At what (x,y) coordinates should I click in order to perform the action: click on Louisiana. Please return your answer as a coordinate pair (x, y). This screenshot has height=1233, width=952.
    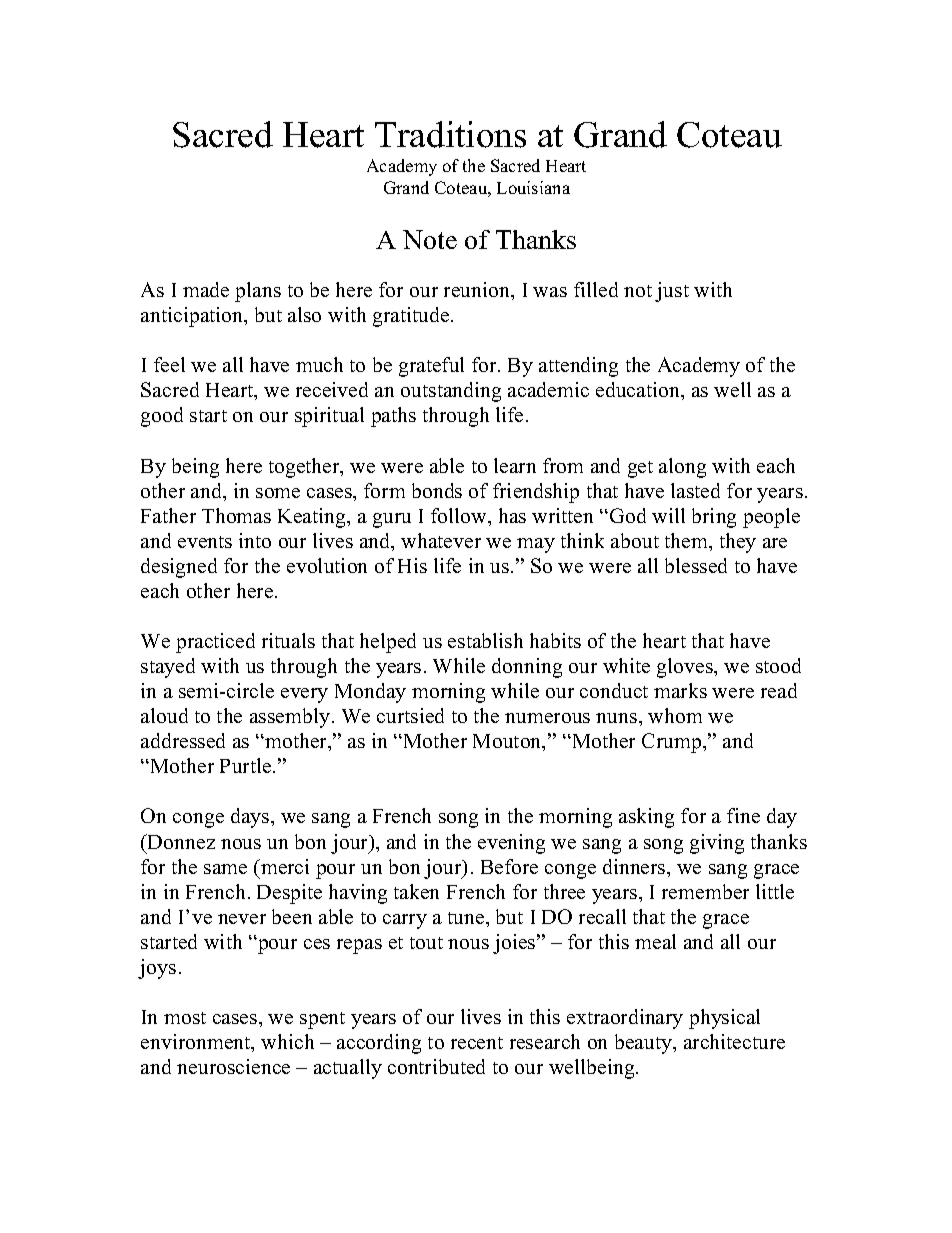
    Looking at the image, I should click on (533, 187).
